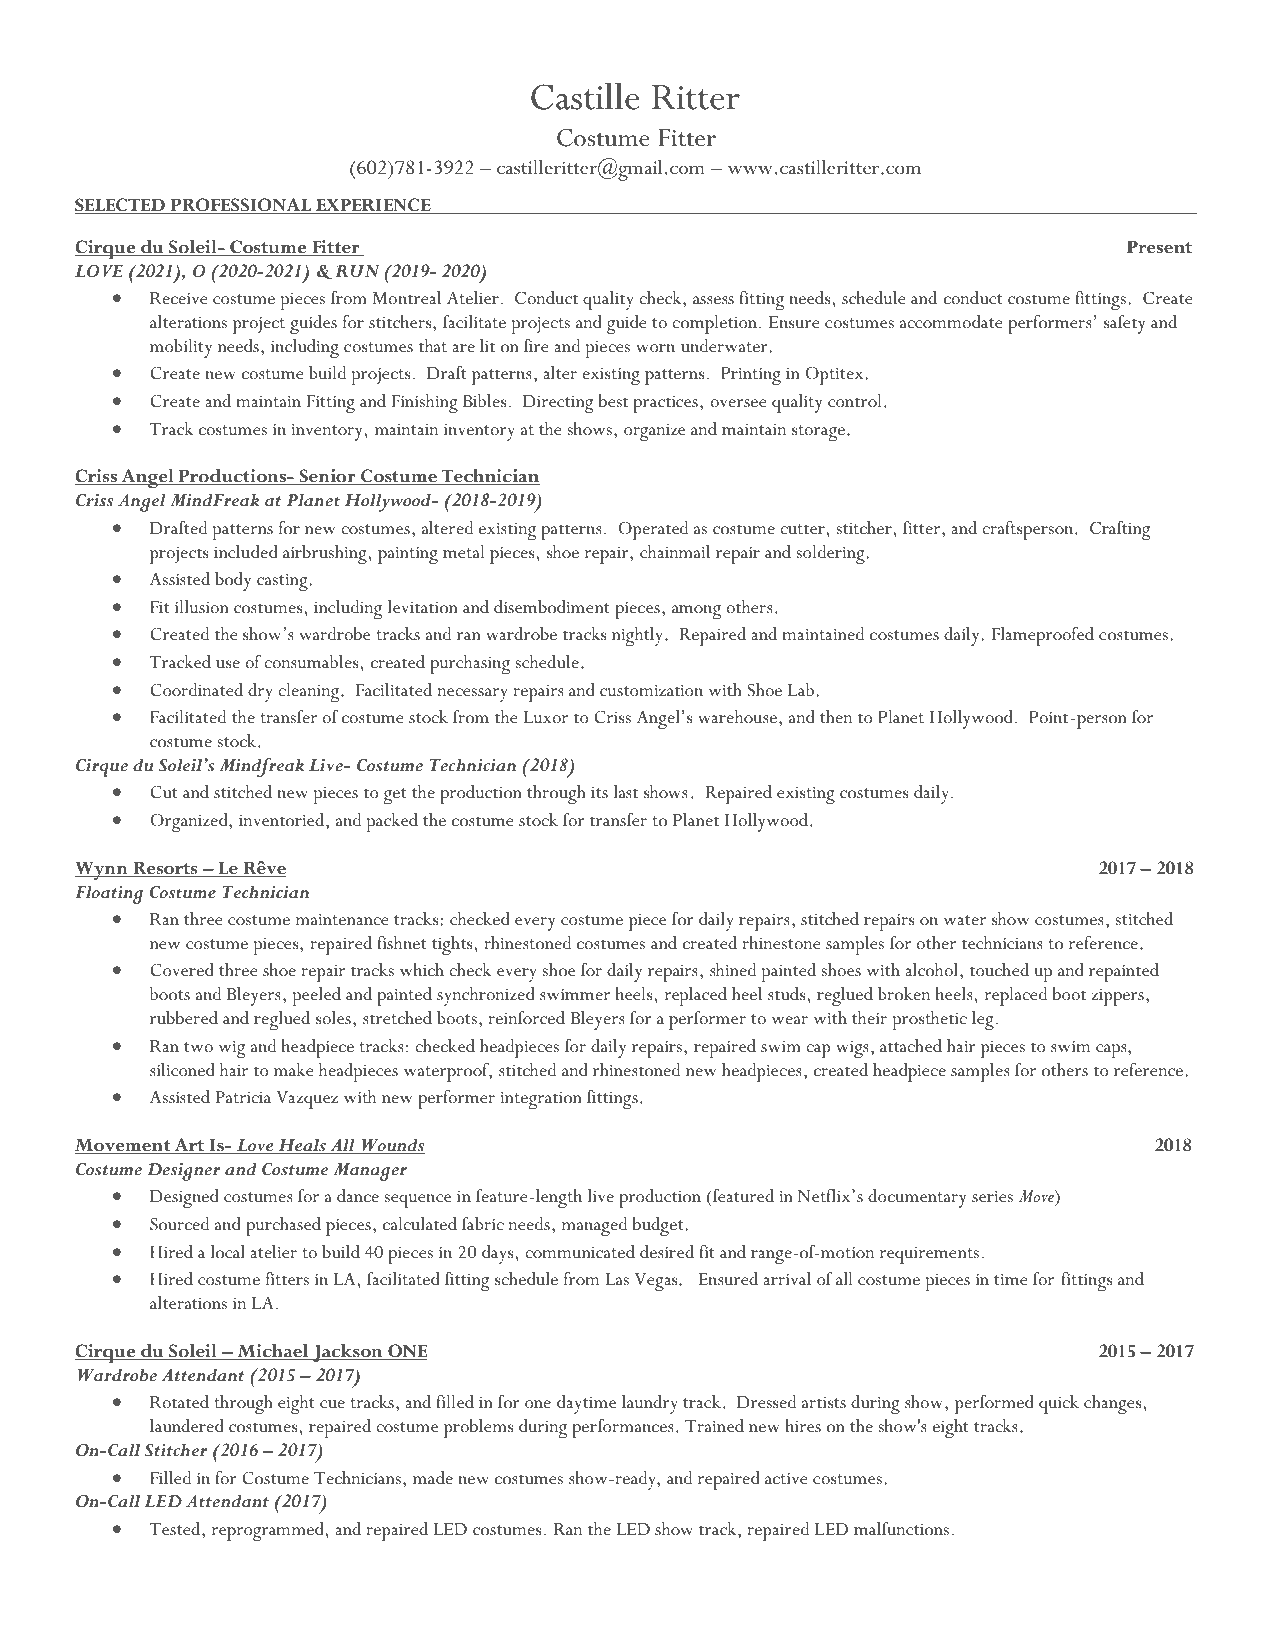  I want to click on nightly, so click(639, 637).
